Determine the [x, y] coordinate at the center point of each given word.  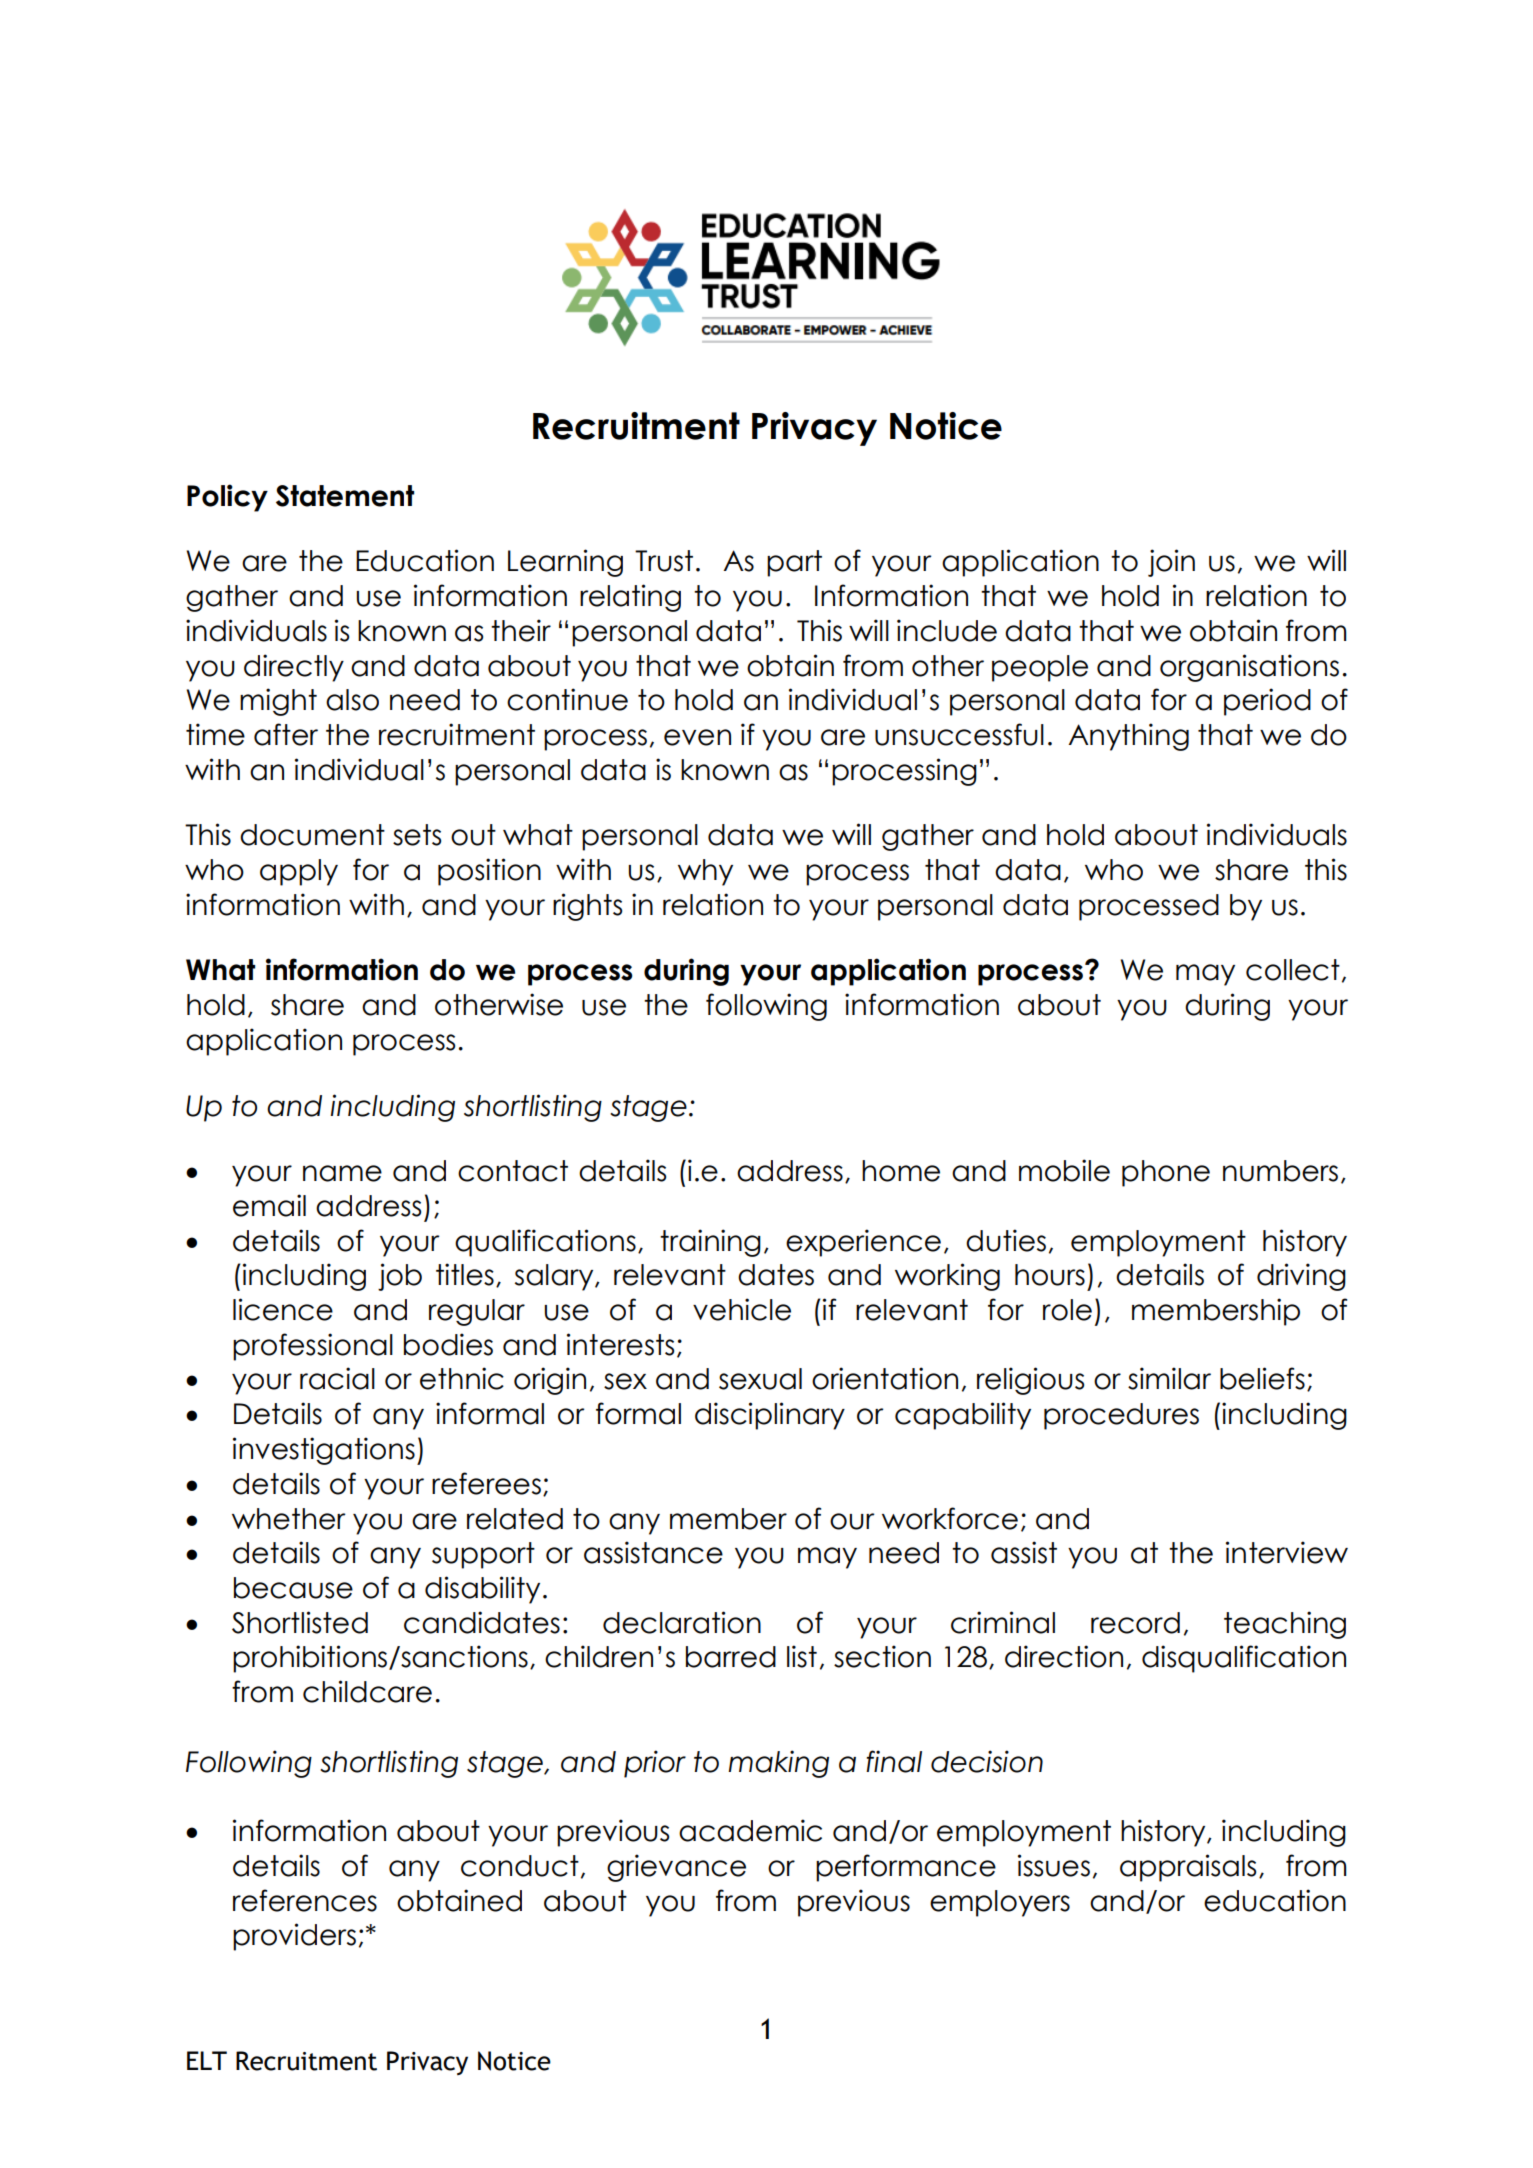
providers [294, 1937]
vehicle [742, 1309]
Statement [345, 496]
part [794, 563]
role [1067, 1310]
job [400, 1277]
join [1171, 563]
